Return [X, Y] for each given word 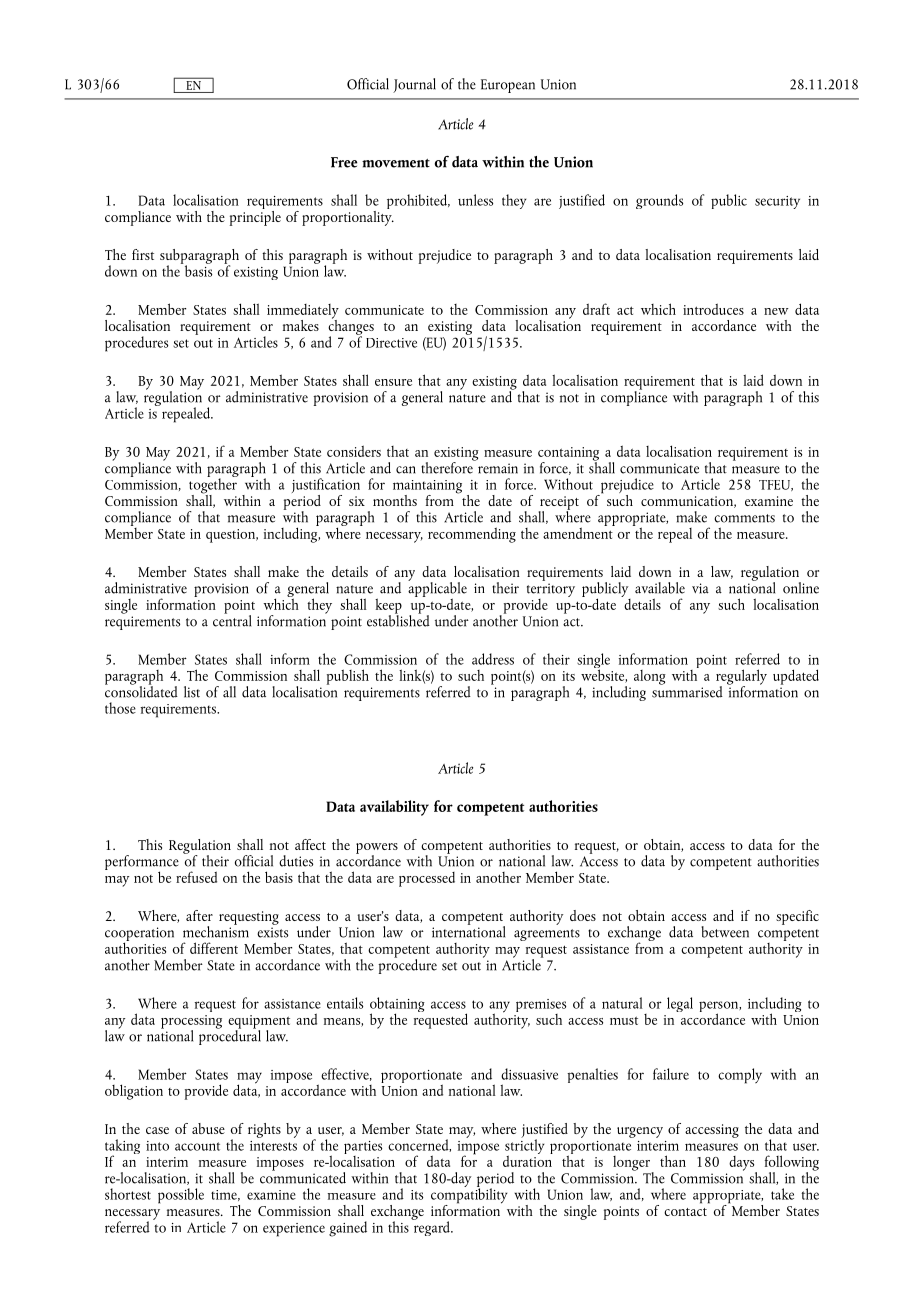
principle [255, 217]
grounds [659, 201]
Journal [414, 85]
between [725, 932]
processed [427, 879]
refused [196, 877]
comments [744, 518]
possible [181, 1196]
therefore [448, 466]
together [213, 486]
